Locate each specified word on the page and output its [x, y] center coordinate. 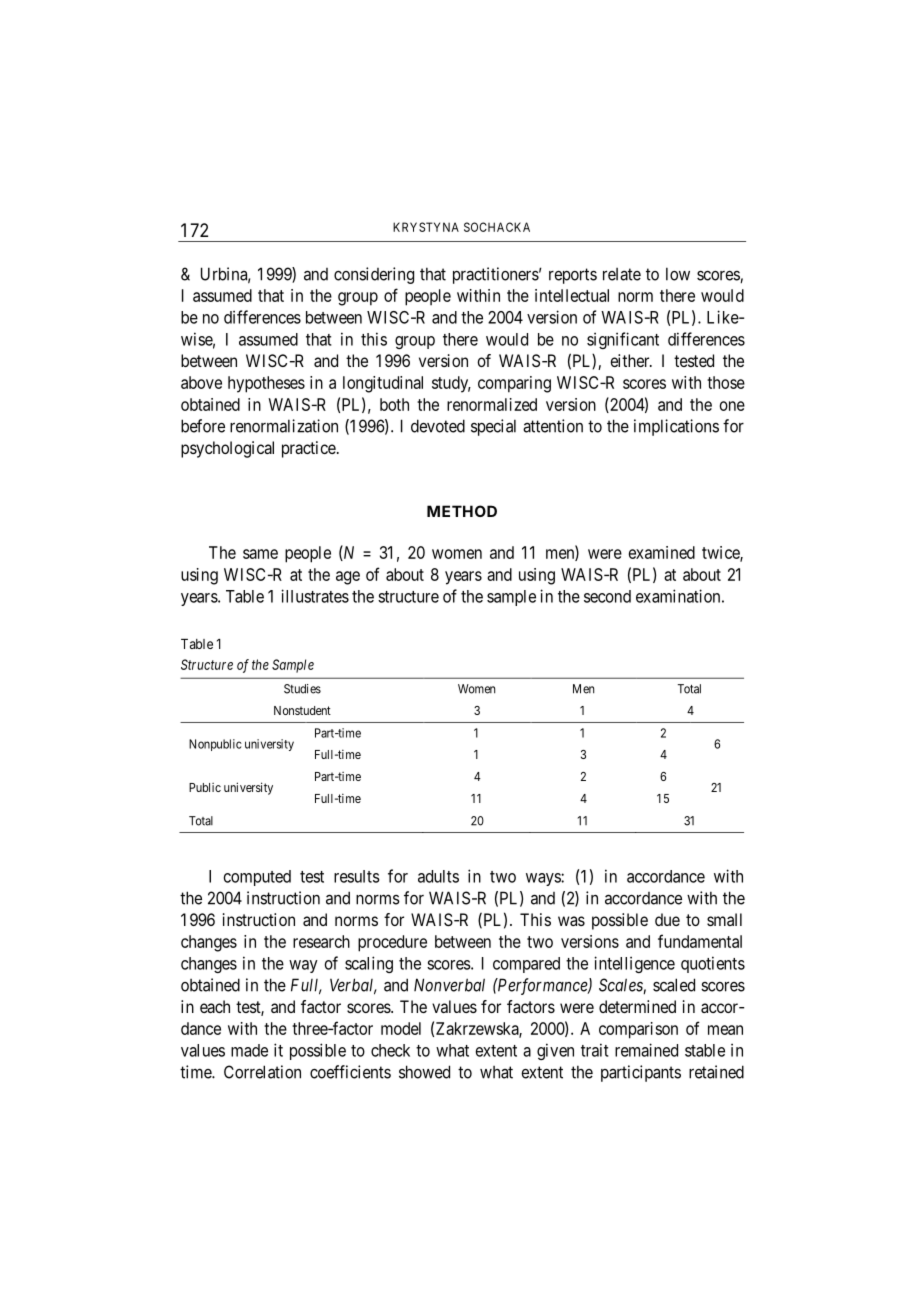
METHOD [462, 511]
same [260, 554]
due [667, 919]
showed [424, 1072]
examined [662, 552]
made [249, 1050]
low [678, 274]
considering [374, 275]
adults [438, 876]
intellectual [572, 295]
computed [257, 878]
